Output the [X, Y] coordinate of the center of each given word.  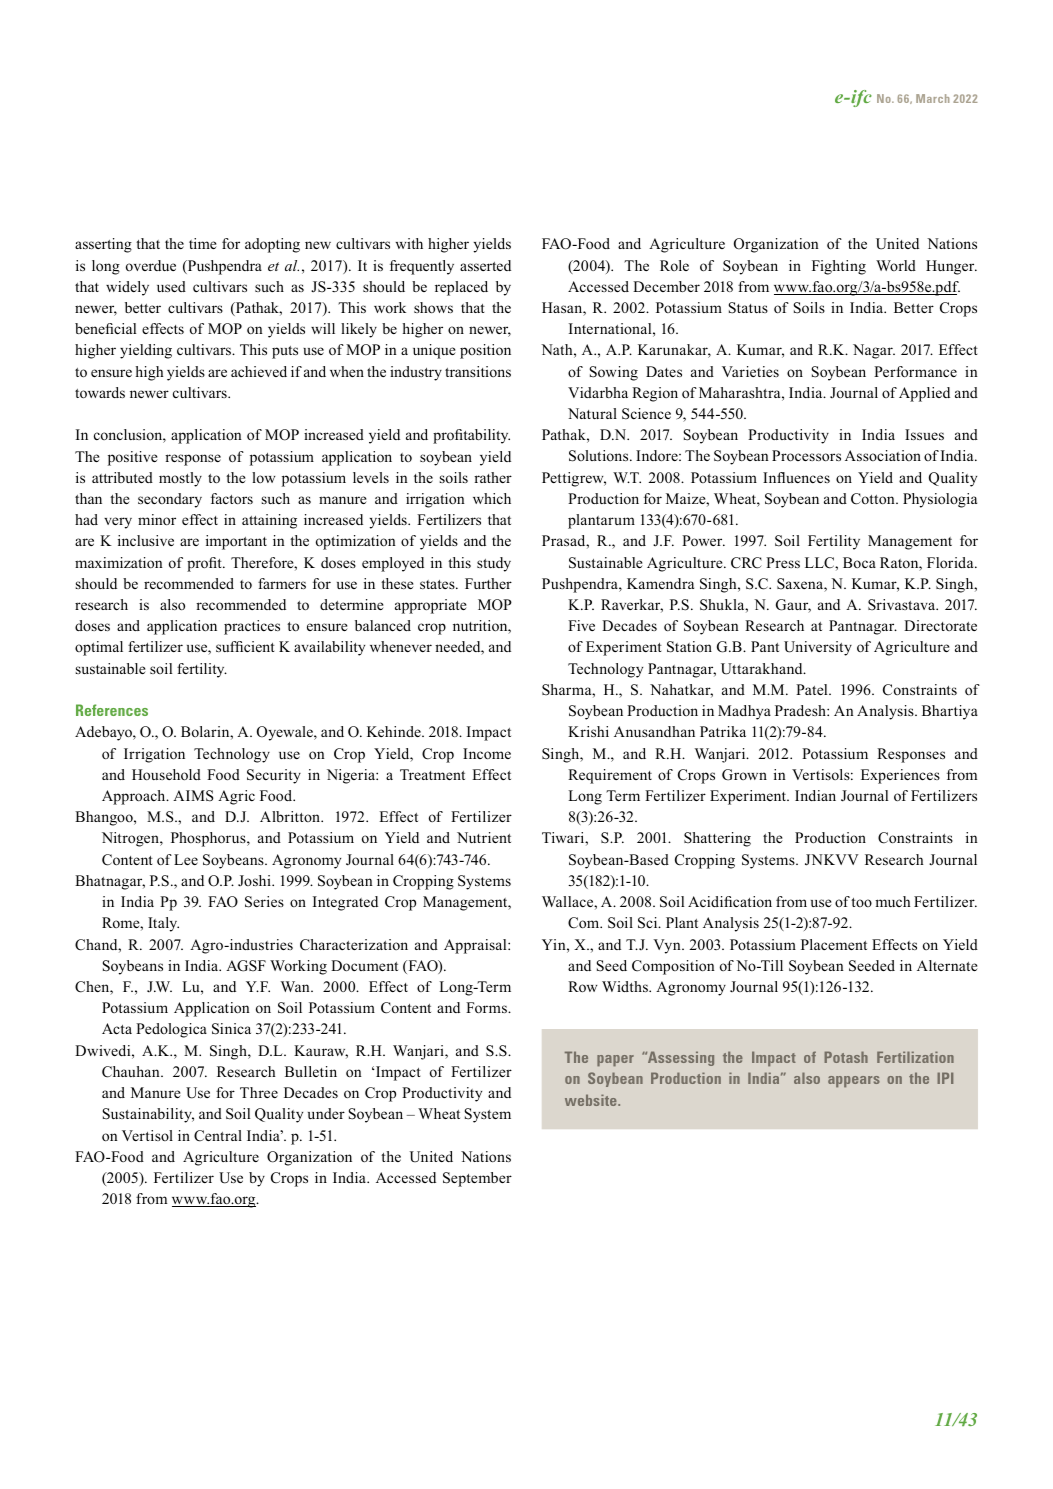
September [477, 1179]
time [202, 243]
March [932, 98]
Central [218, 1136]
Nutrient [484, 837]
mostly [180, 479]
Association [883, 455]
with [409, 243]
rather [493, 477]
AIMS [193, 796]
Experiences [900, 776]
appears [854, 1081]
